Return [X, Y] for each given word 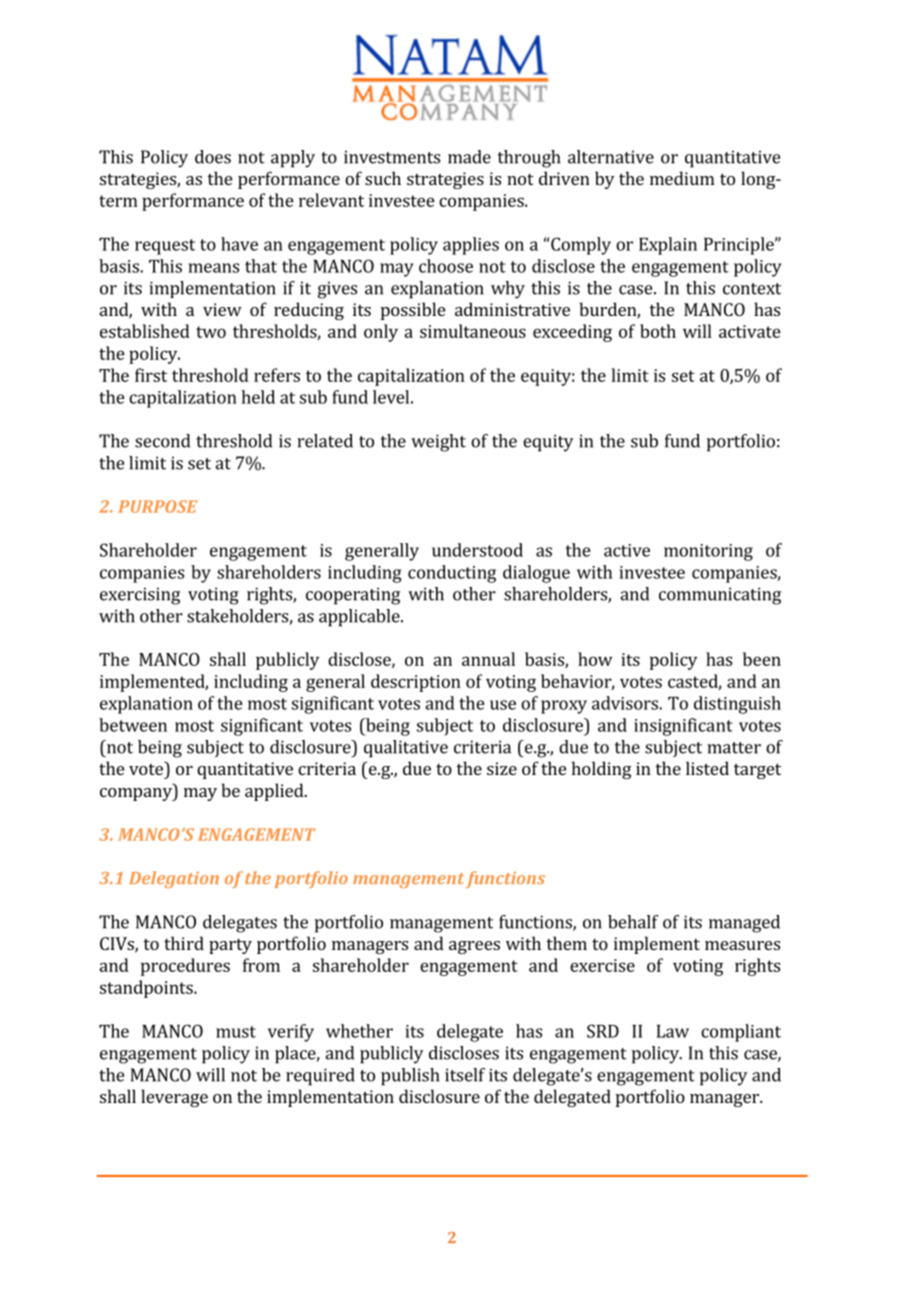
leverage [174, 1098]
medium [682, 178]
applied [275, 792]
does [213, 157]
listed [707, 768]
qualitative [406, 749]
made [469, 157]
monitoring [708, 552]
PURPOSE [157, 506]
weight [438, 443]
